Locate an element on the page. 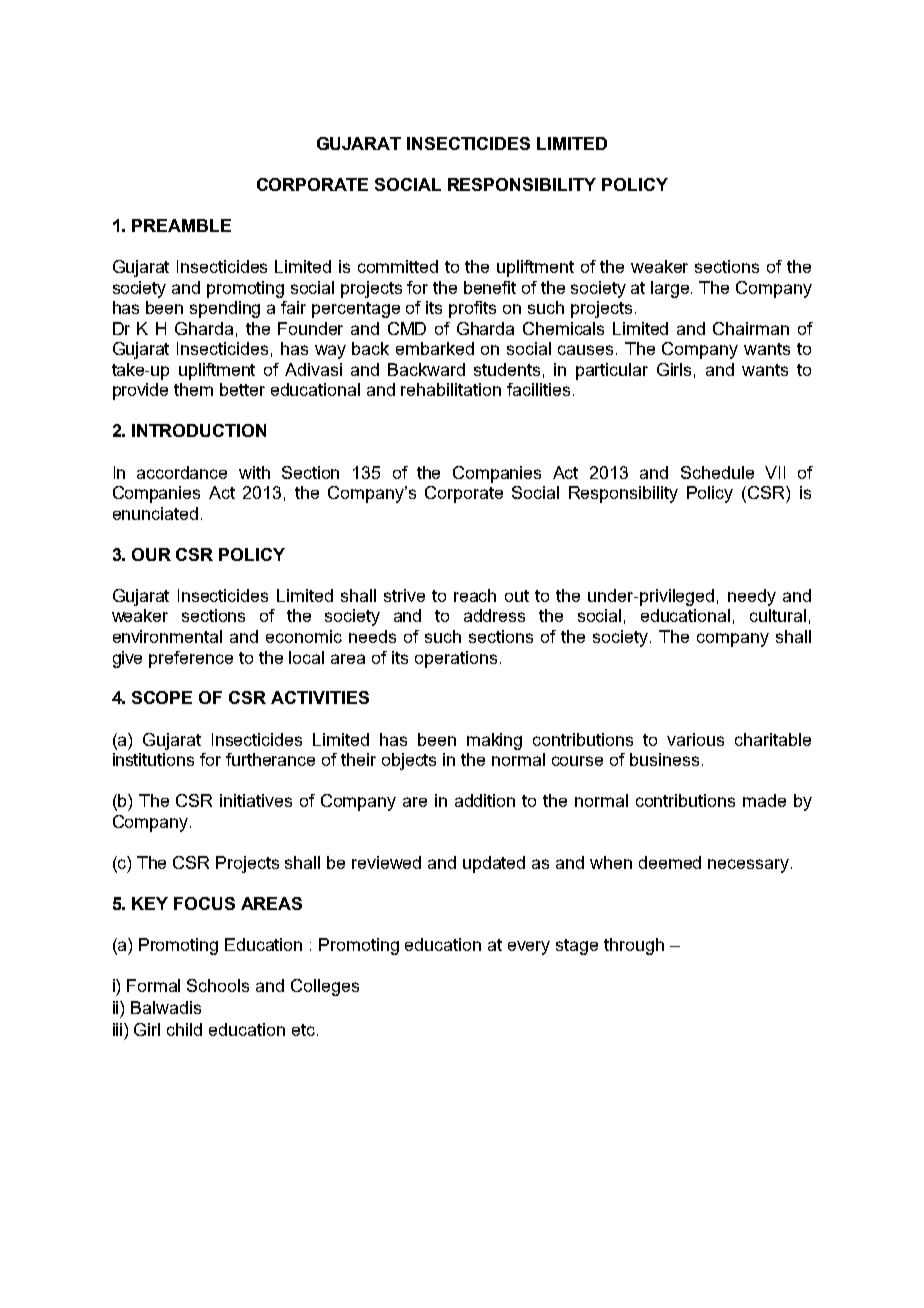 The height and width of the page is (1308, 924). large is located at coordinates (671, 289).
